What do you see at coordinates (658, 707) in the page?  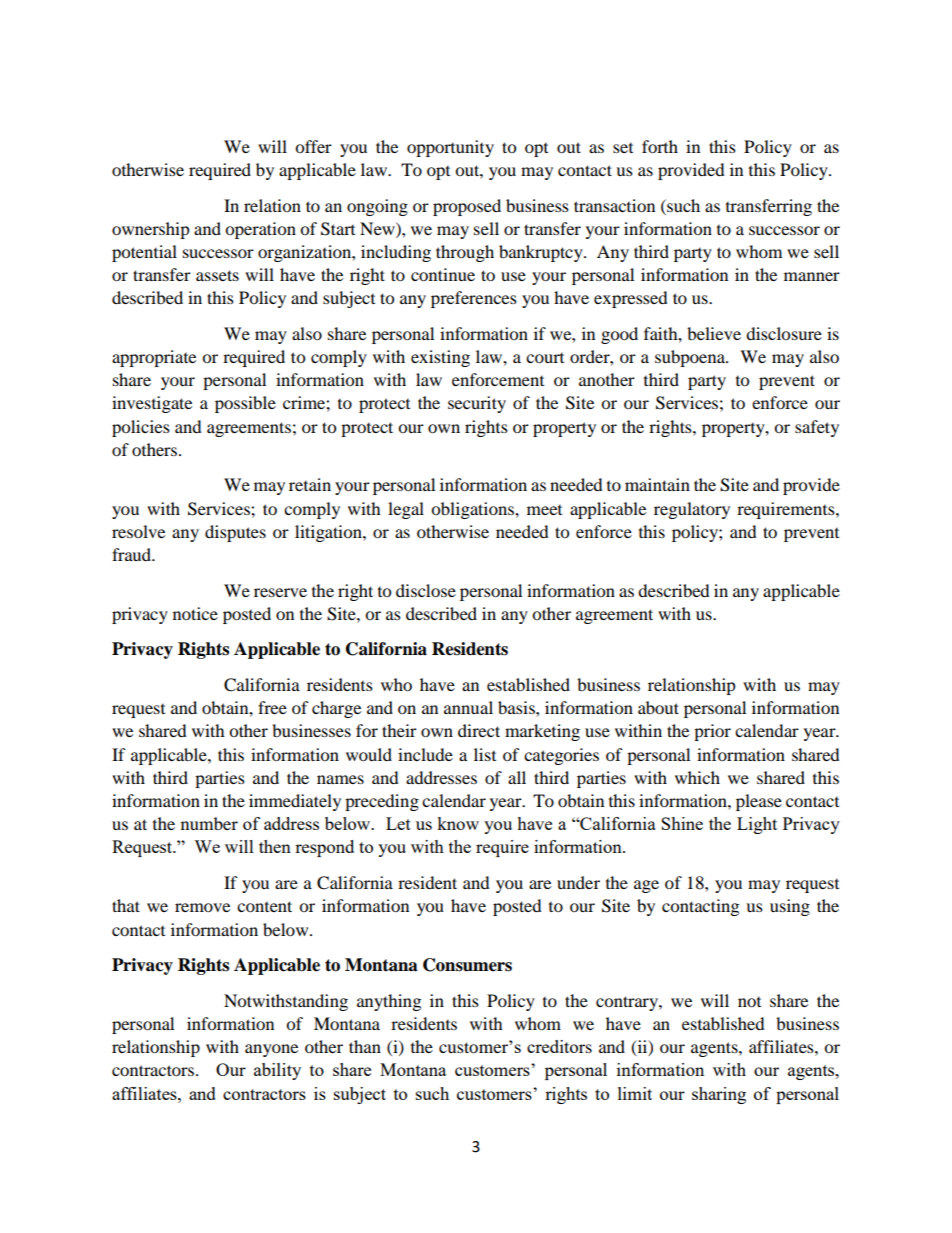 I see `about` at bounding box center [658, 707].
